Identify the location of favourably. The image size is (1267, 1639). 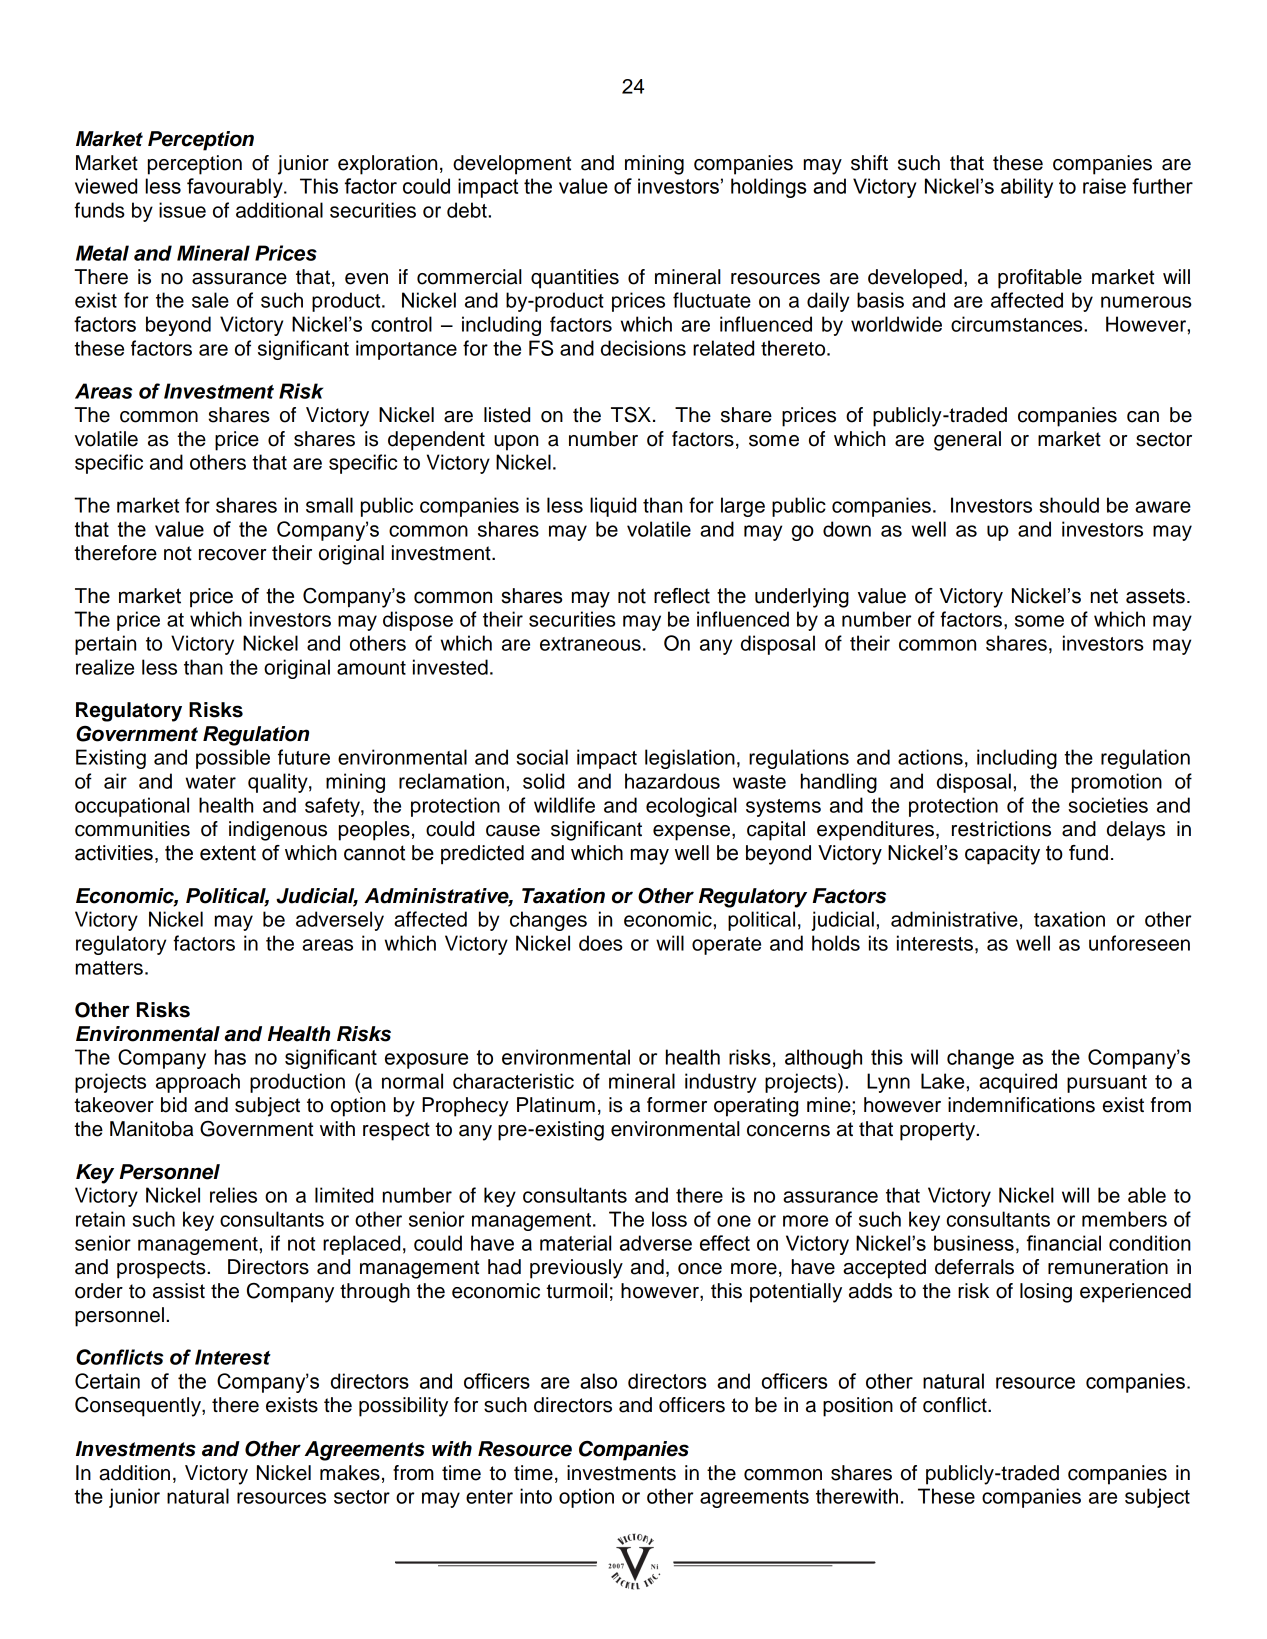
(236, 188).
